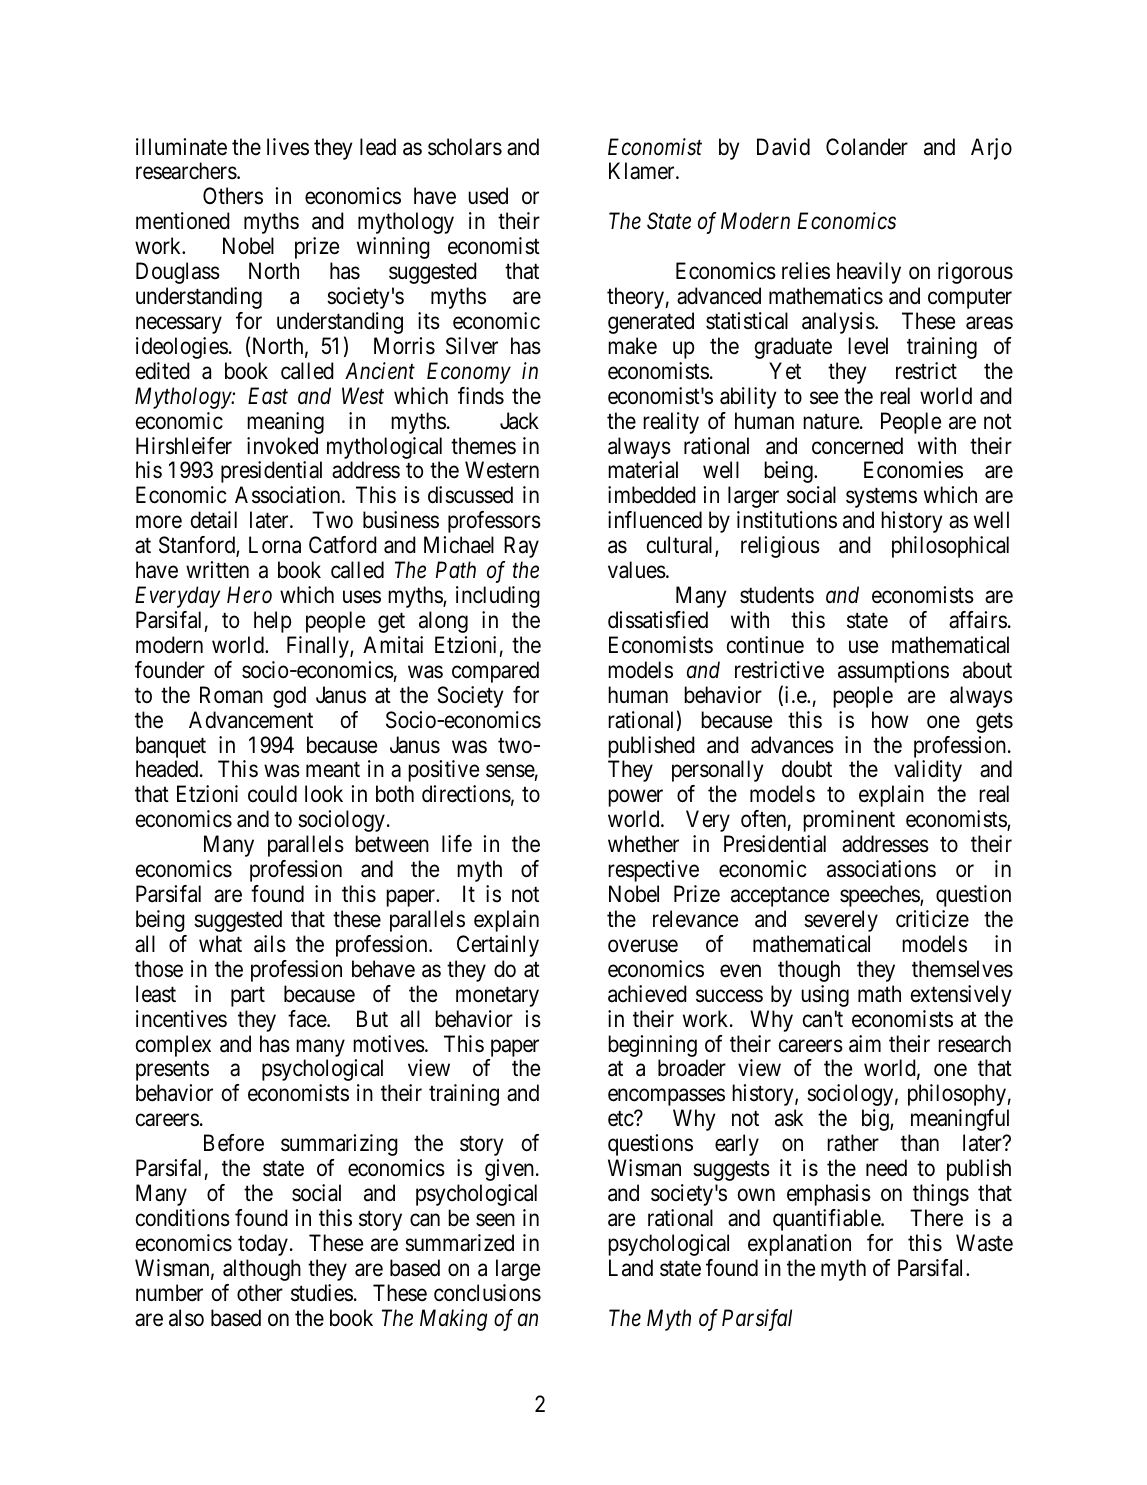  Describe the element at coordinates (270, 944) in the image. I see `ails` at that location.
